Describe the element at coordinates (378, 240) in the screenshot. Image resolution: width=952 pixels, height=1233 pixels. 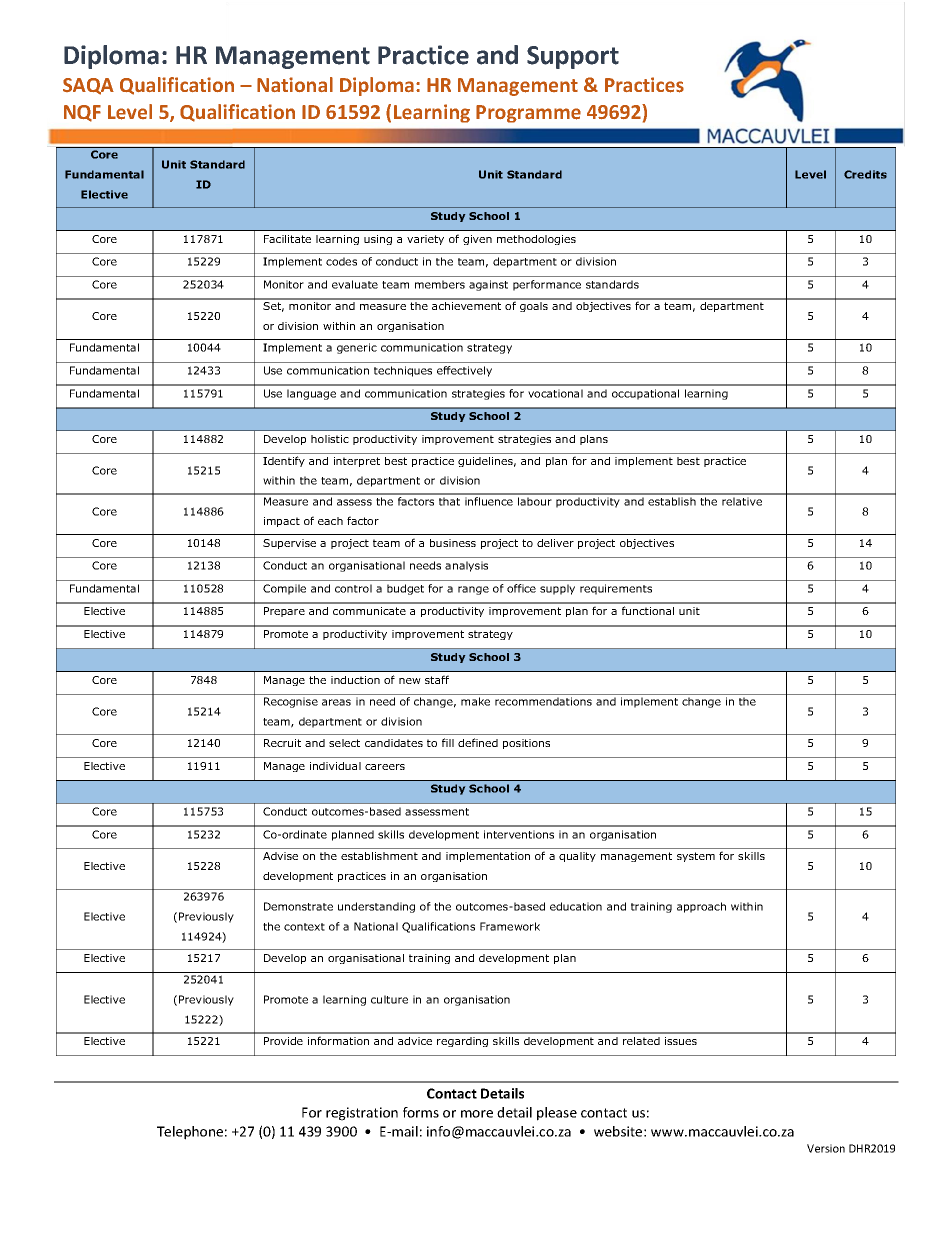
I see `using` at that location.
